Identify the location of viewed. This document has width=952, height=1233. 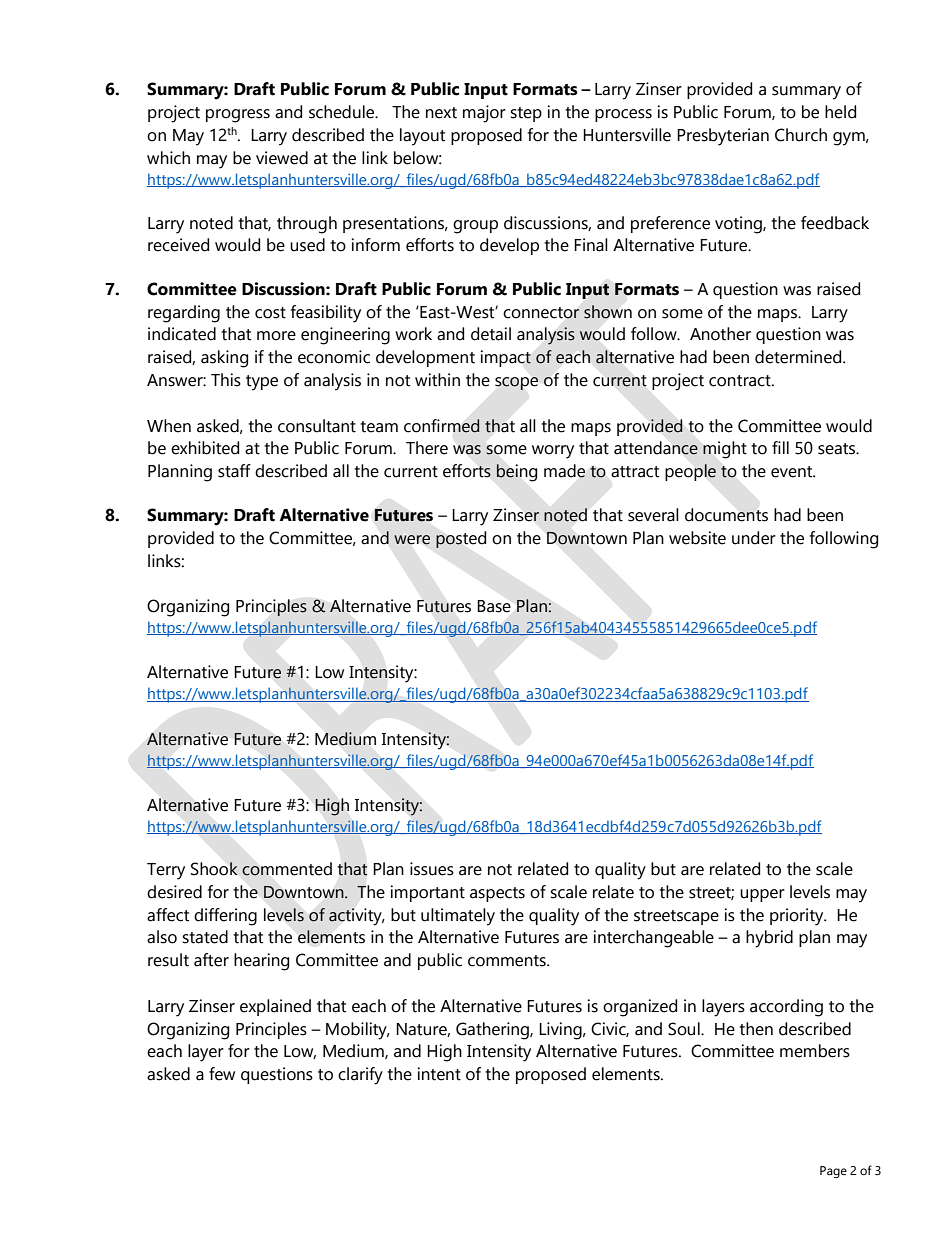
(282, 158).
